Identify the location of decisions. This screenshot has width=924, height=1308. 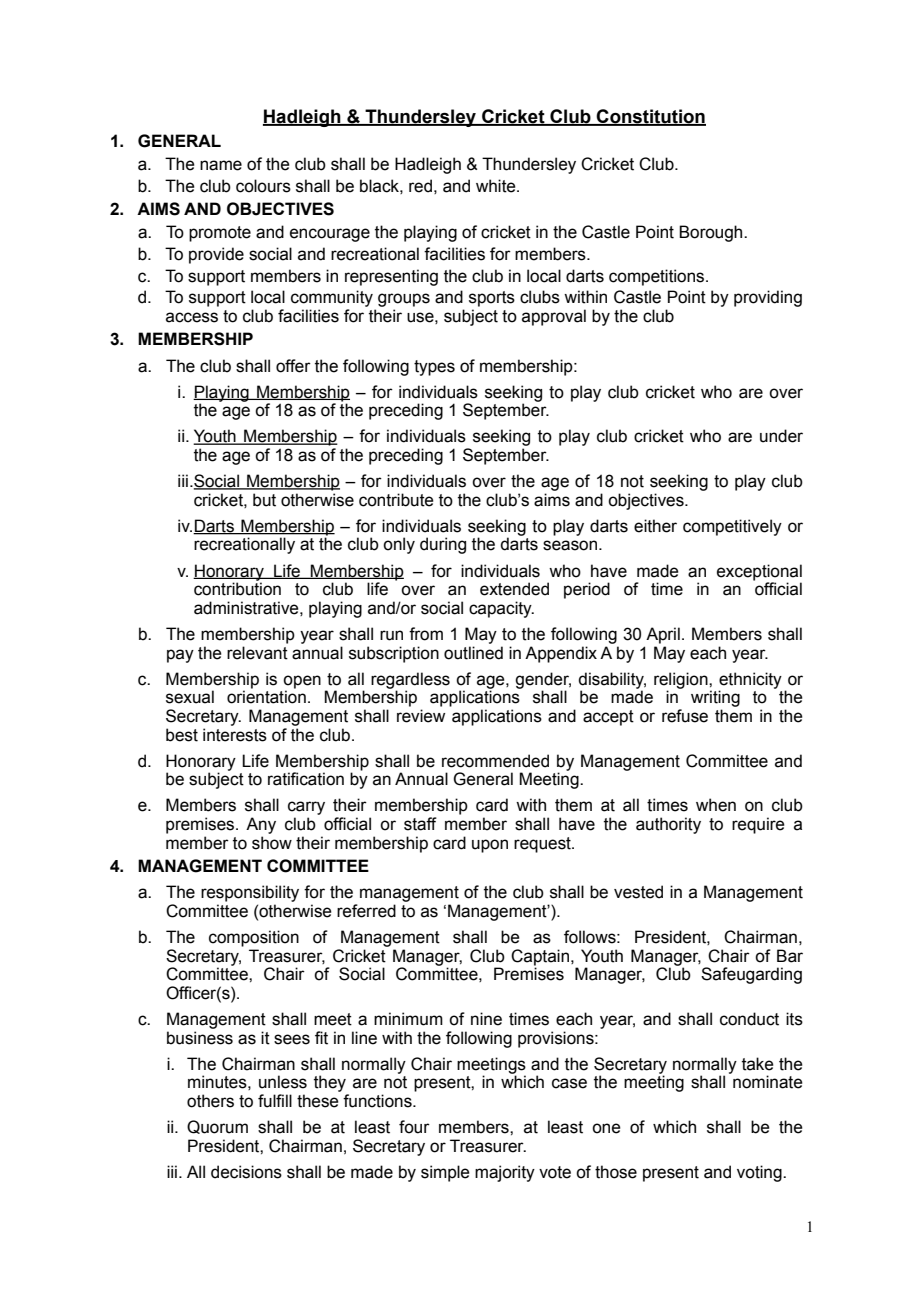
(246, 1172).
